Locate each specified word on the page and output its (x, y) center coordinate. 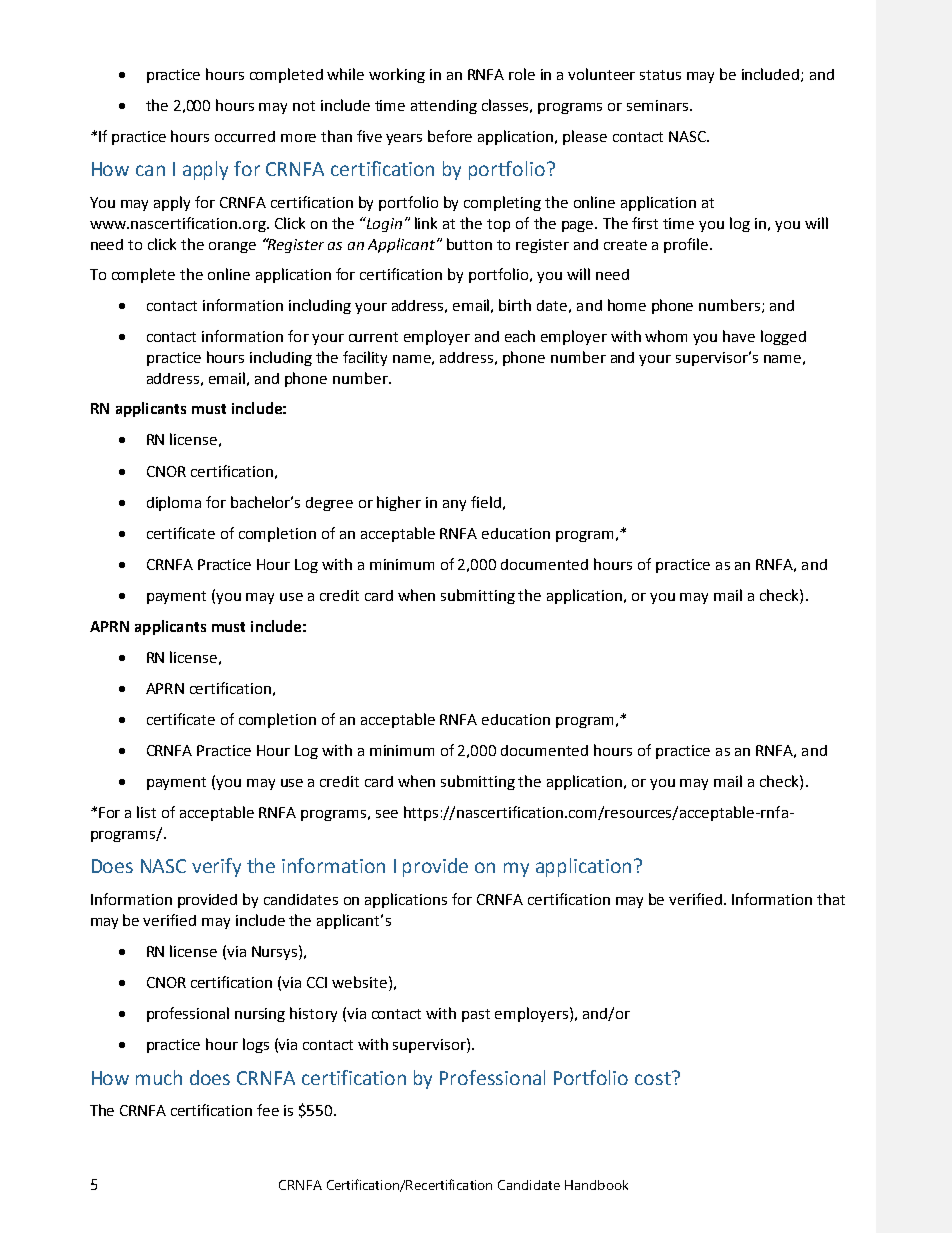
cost (654, 1078)
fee (268, 1110)
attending (444, 107)
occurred (245, 136)
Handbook (596, 1185)
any (454, 505)
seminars (659, 105)
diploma (174, 503)
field (486, 502)
